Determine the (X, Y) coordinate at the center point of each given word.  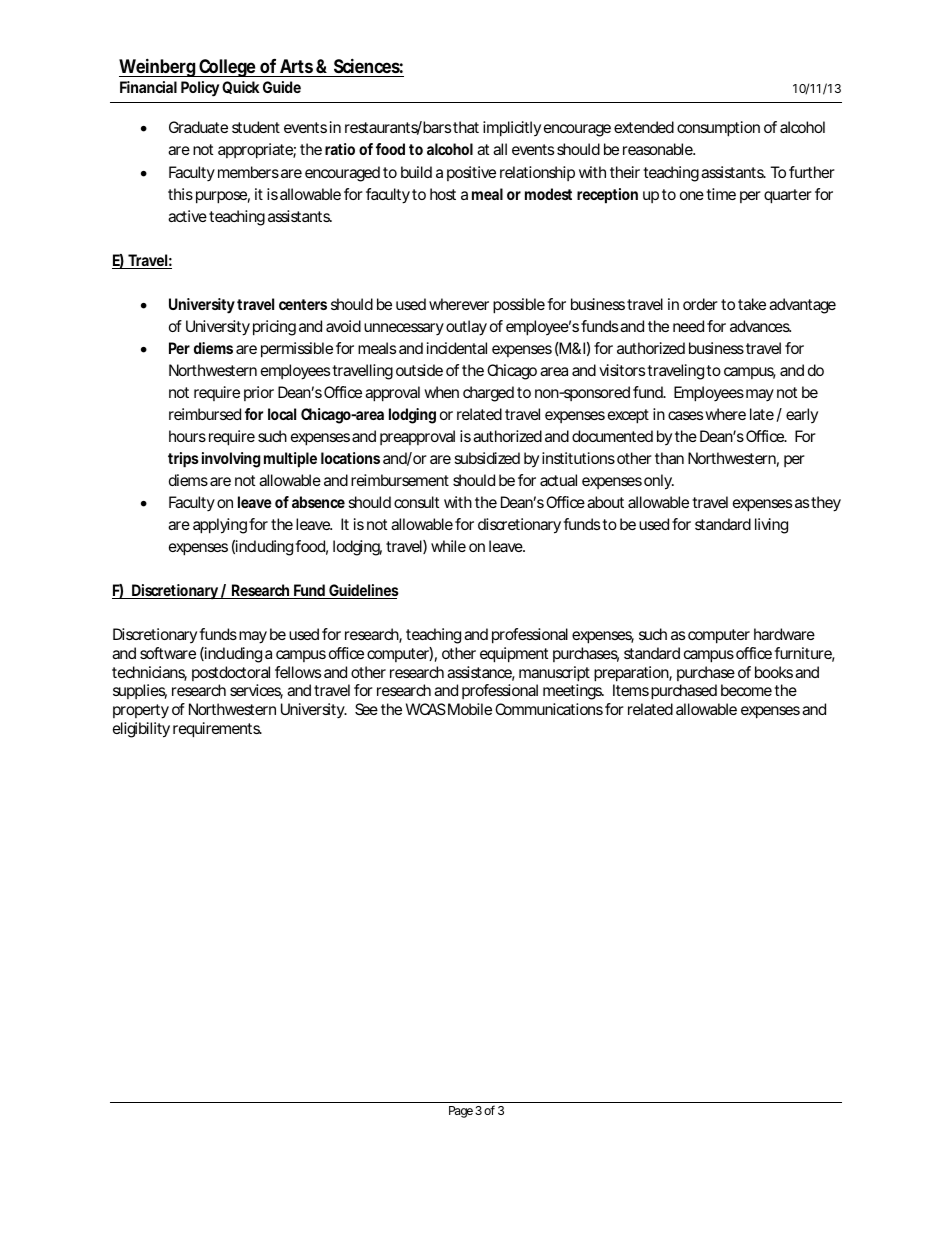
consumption (718, 129)
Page (461, 1112)
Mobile (470, 709)
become (746, 690)
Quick (241, 87)
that (466, 127)
